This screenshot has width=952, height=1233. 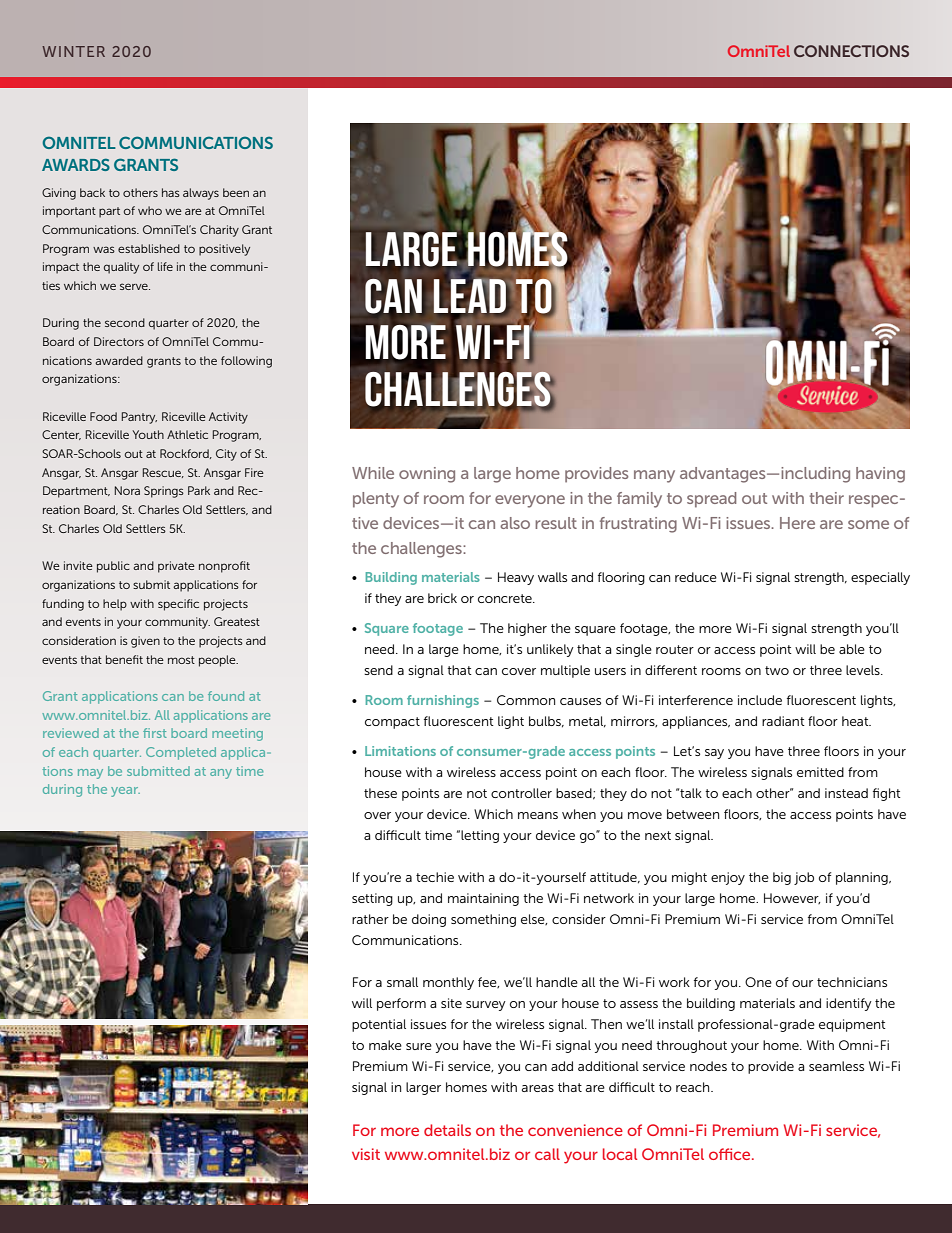 I want to click on visit, so click(x=366, y=1154).
